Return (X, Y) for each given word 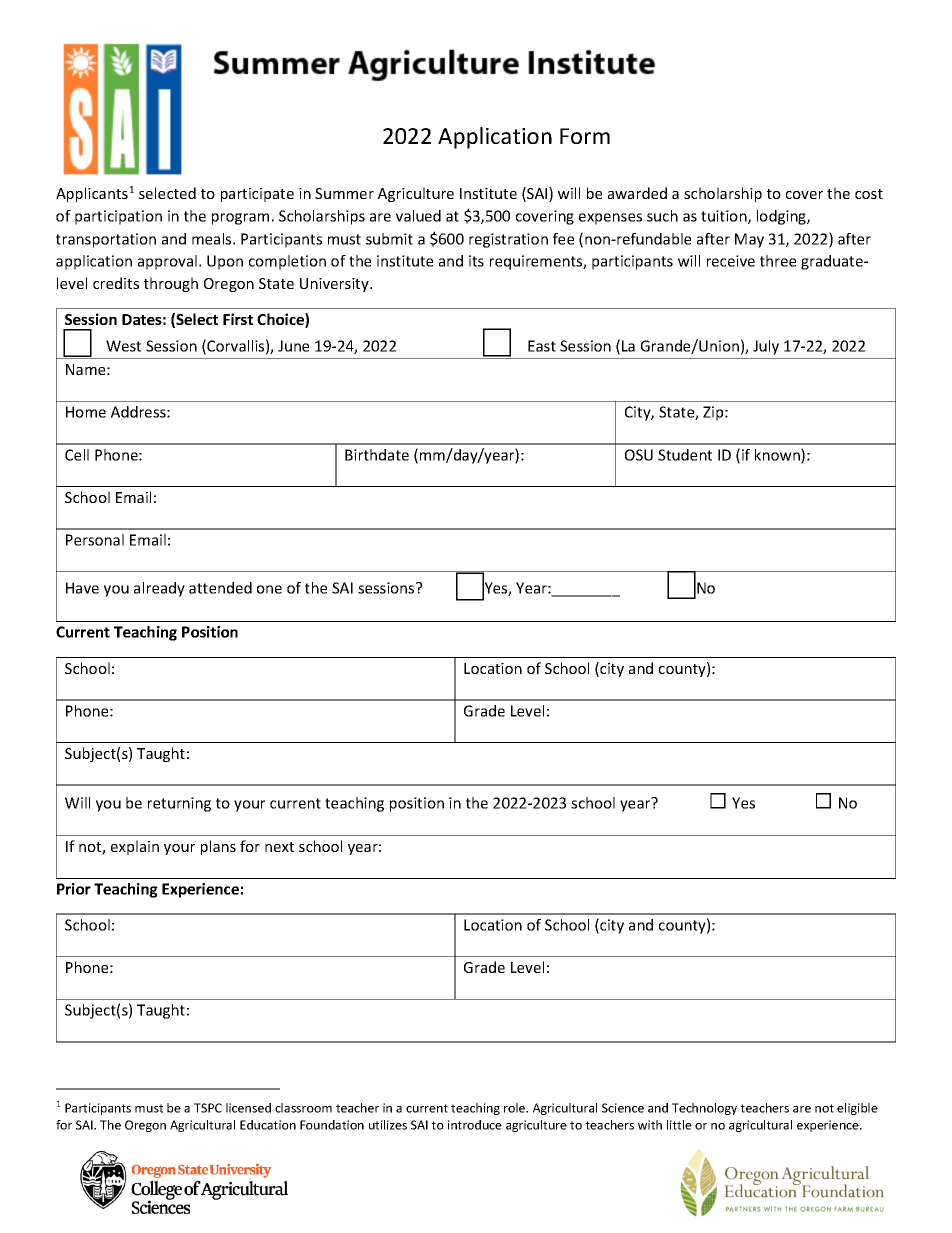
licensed (248, 1108)
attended (220, 588)
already (159, 589)
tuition (725, 217)
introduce (475, 1125)
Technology (704, 1109)
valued (418, 216)
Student (685, 455)
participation (118, 217)
